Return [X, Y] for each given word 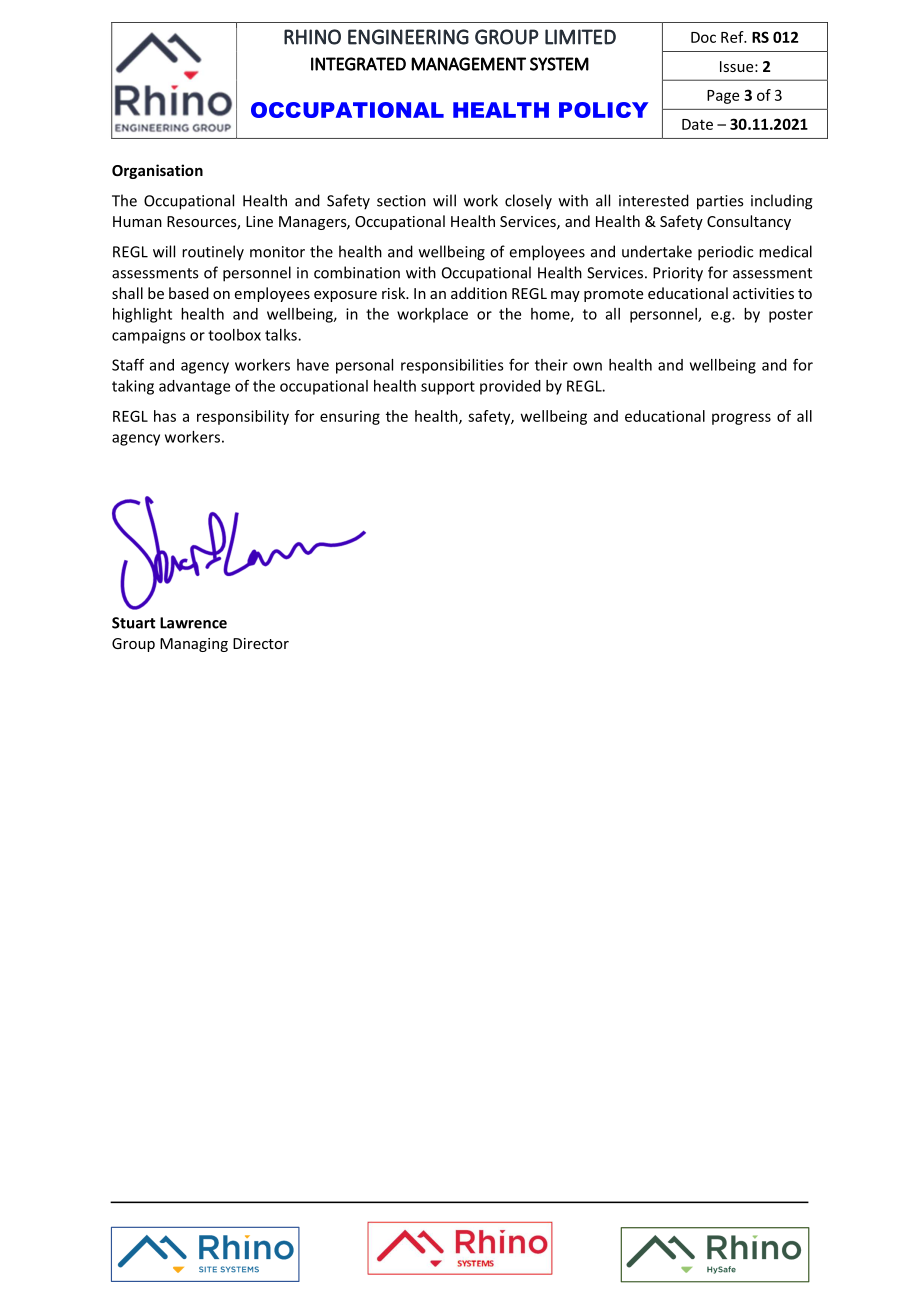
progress [741, 419]
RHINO [312, 37]
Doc [703, 37]
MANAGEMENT [468, 64]
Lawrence [193, 623]
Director [261, 643]
